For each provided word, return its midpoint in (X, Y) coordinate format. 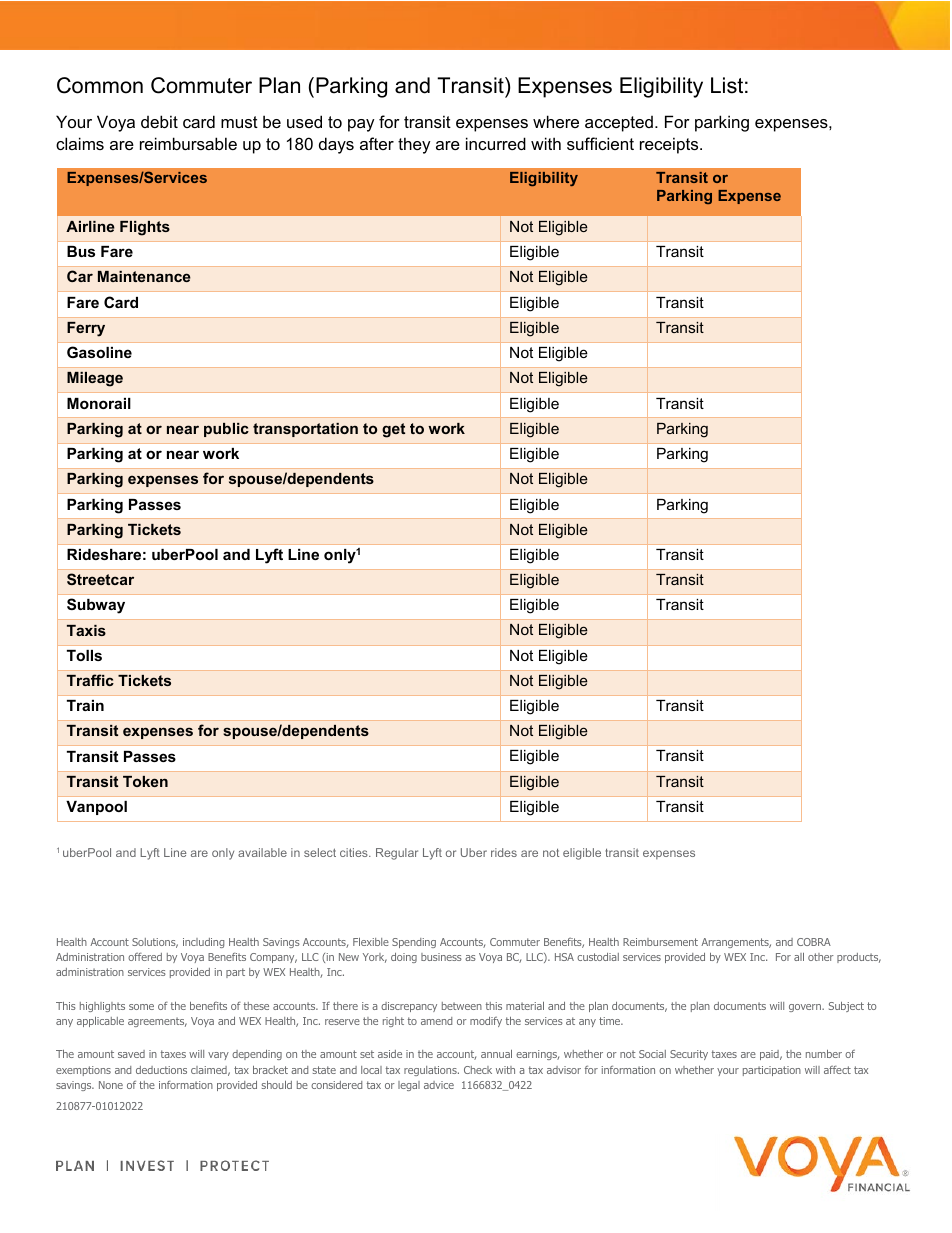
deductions (161, 1070)
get (393, 430)
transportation (305, 430)
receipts (670, 145)
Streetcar (100, 579)
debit (159, 121)
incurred (496, 143)
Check (478, 1070)
